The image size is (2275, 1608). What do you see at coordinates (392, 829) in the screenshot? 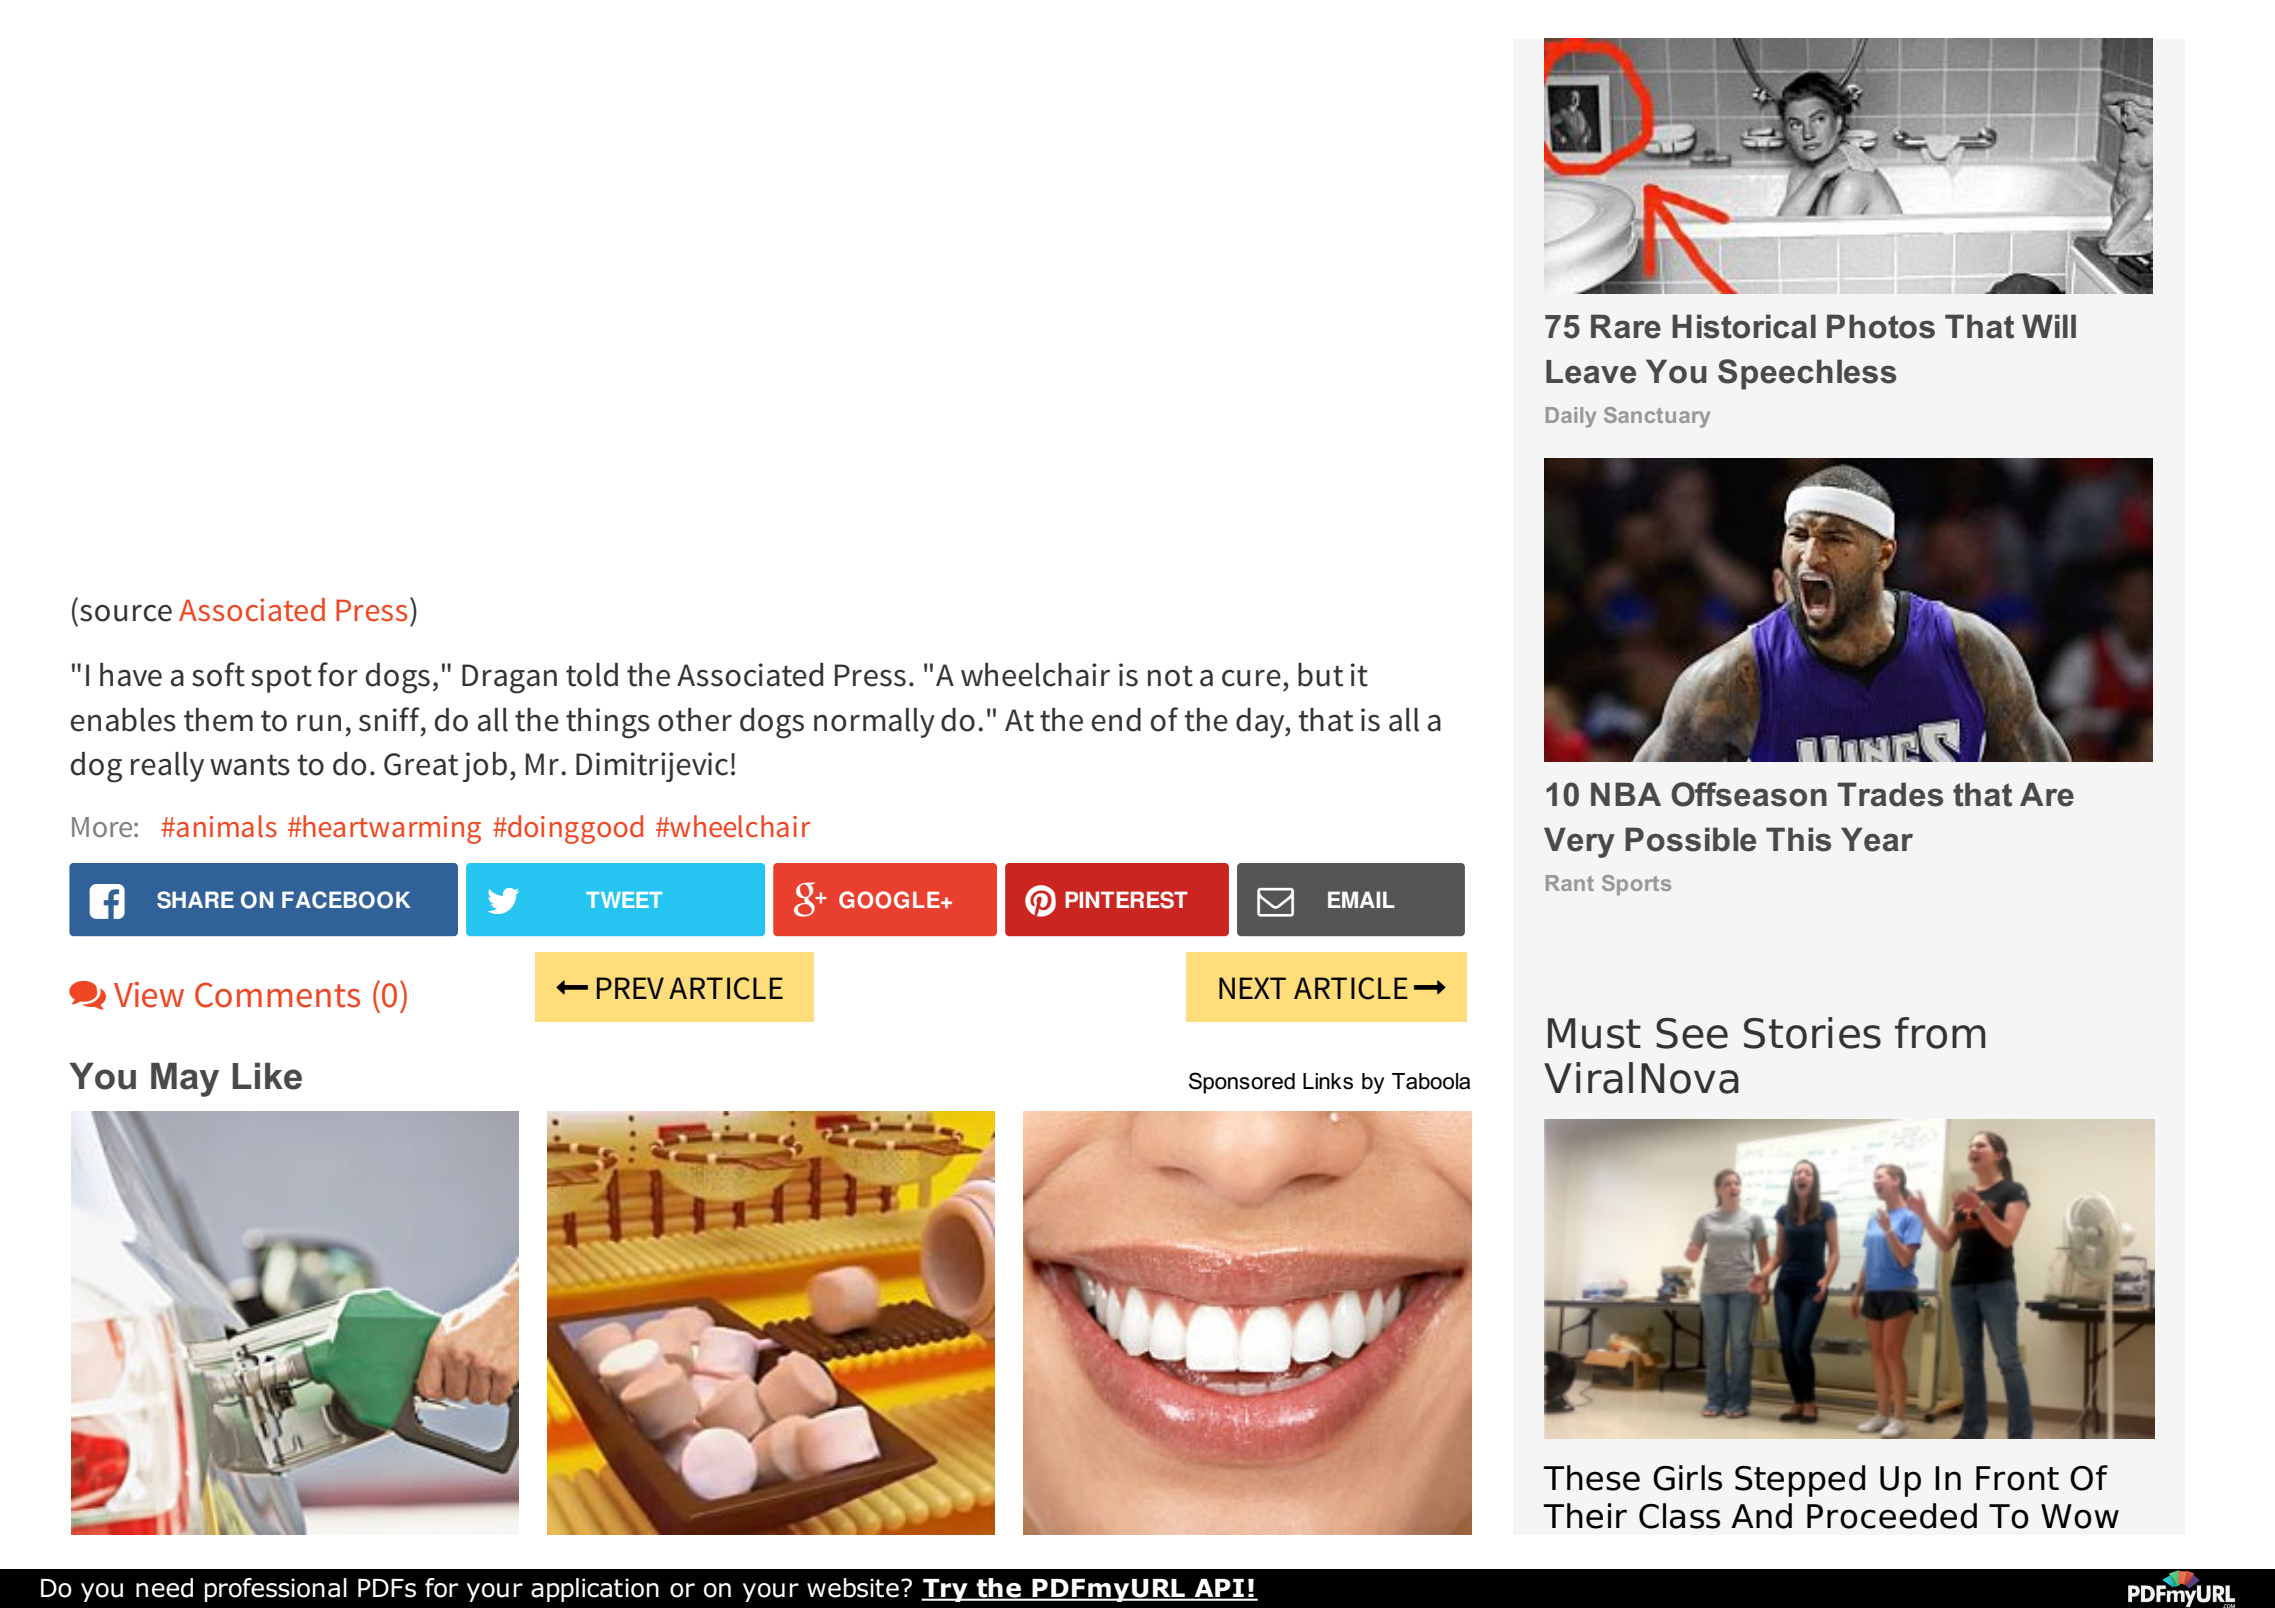
I see `heartwarming` at bounding box center [392, 829].
